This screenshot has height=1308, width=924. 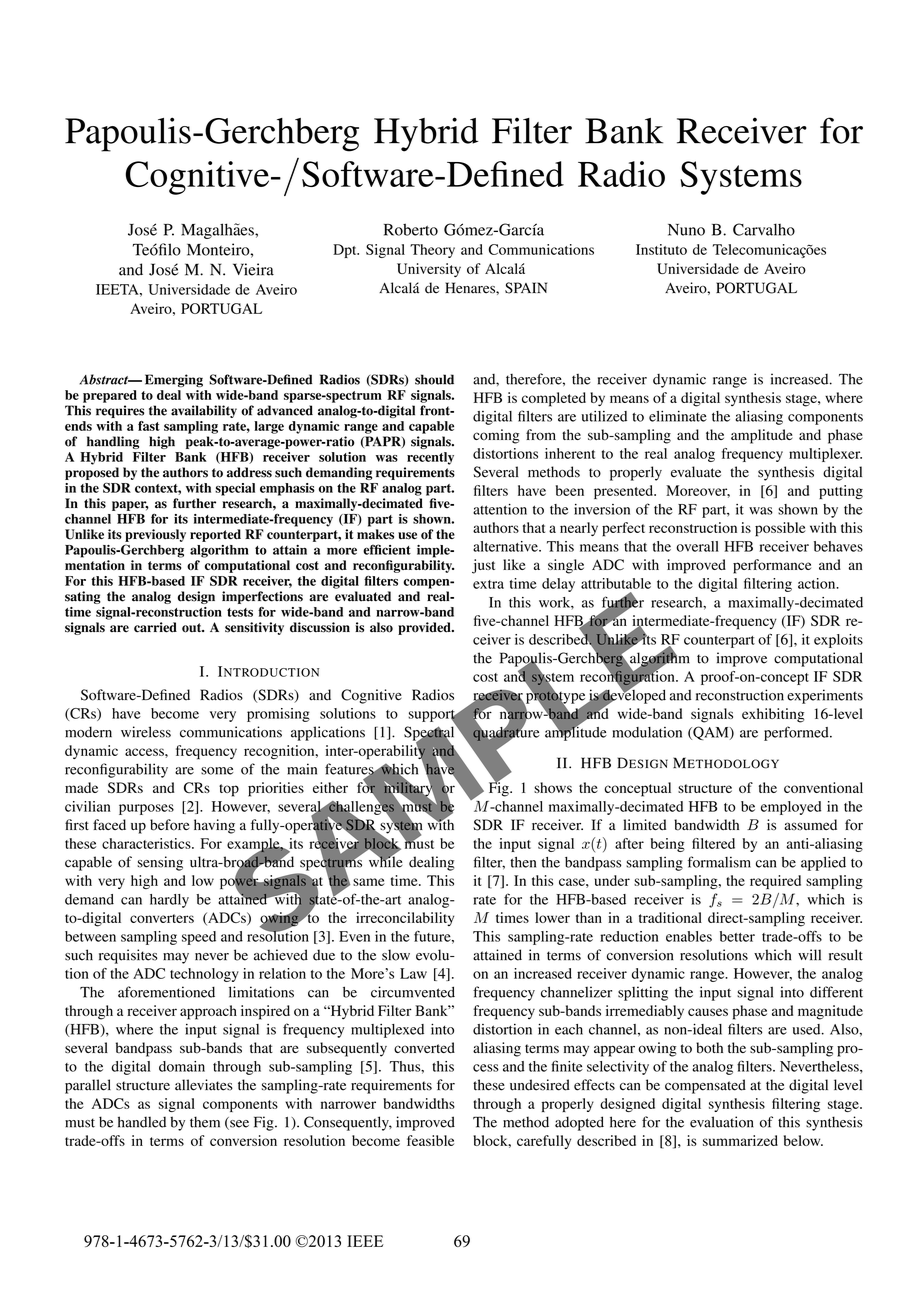 What do you see at coordinates (432, 251) in the screenshot?
I see `Theory` at bounding box center [432, 251].
